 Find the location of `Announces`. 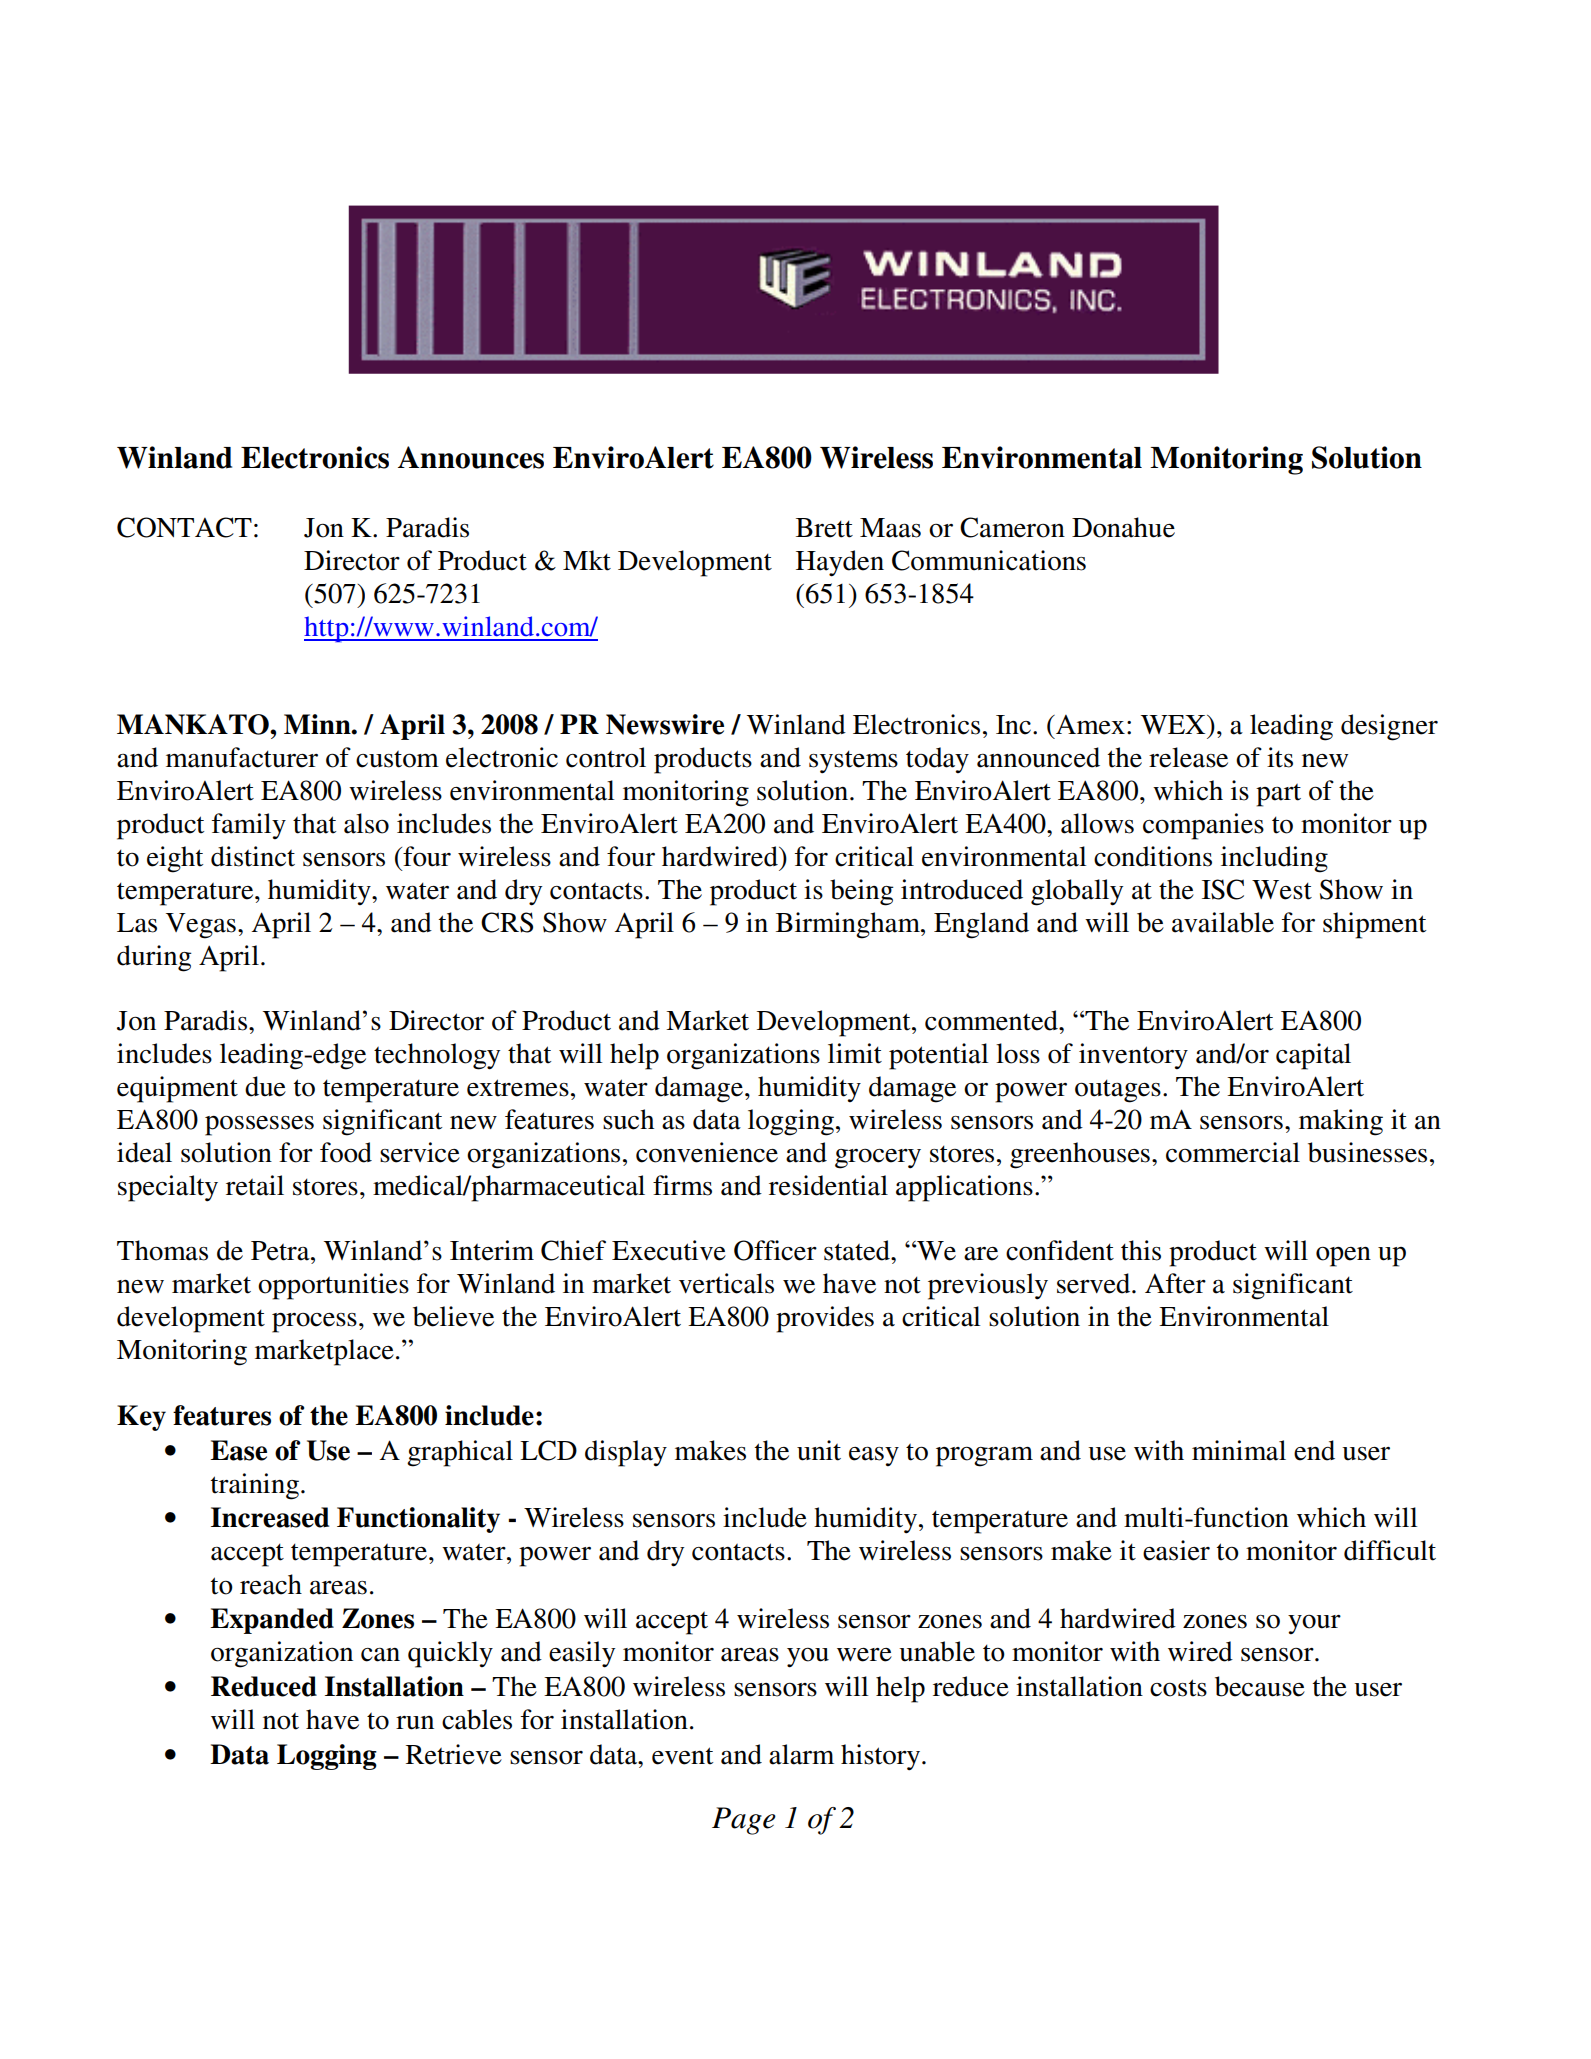

Announces is located at coordinates (471, 457).
